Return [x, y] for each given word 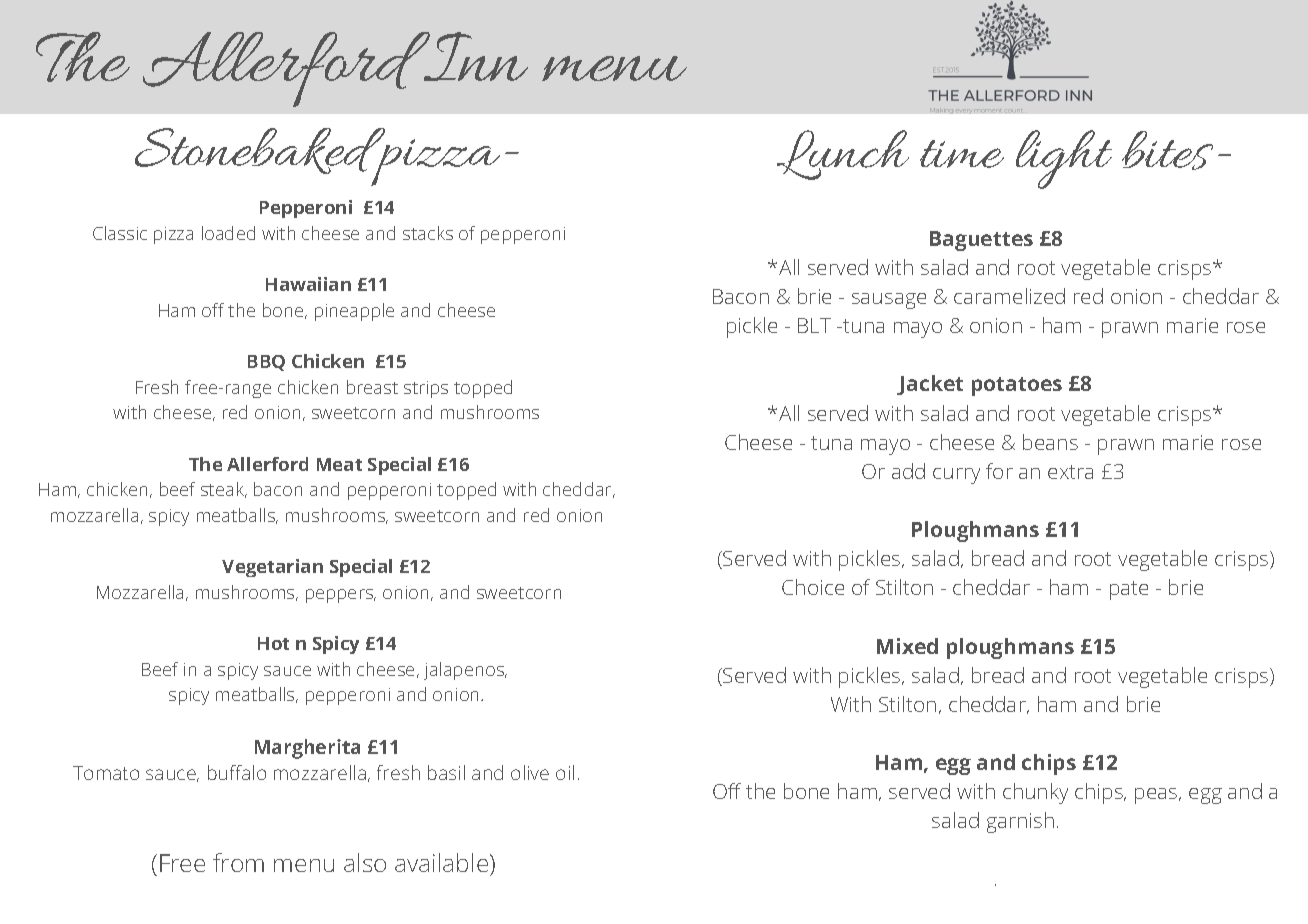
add [908, 471]
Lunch [843, 155]
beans [1050, 442]
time [962, 154]
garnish [1020, 822]
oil [565, 772]
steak [224, 490]
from [238, 862]
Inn [475, 56]
